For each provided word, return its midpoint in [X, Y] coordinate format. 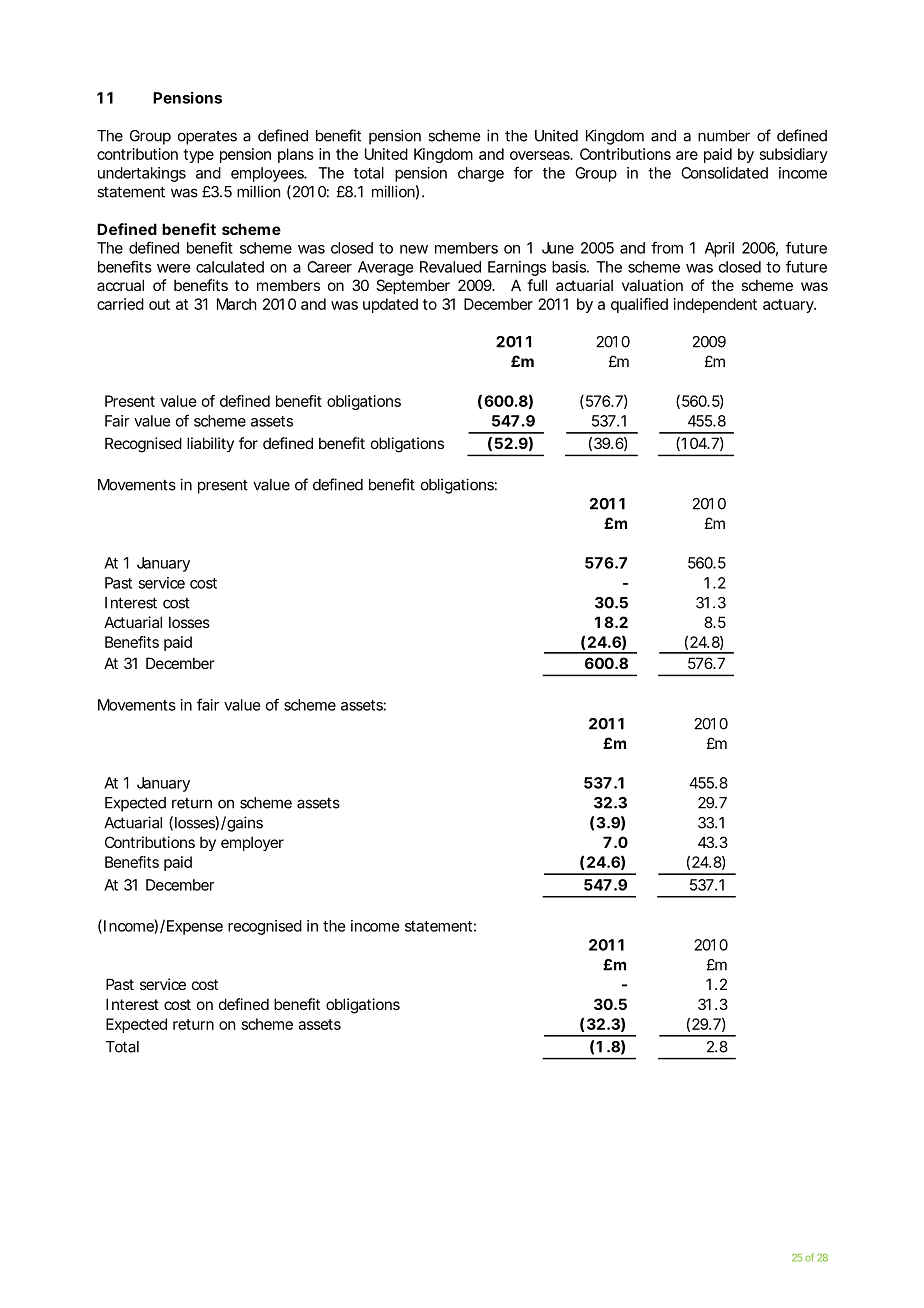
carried [120, 304]
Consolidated [724, 173]
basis [570, 267]
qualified [639, 305]
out [159, 304]
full [537, 285]
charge [481, 174]
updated [390, 305]
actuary [789, 306]
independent [715, 305]
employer [252, 843]
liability [210, 444]
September [413, 286]
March [237, 304]
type [198, 156]
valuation [652, 285]
